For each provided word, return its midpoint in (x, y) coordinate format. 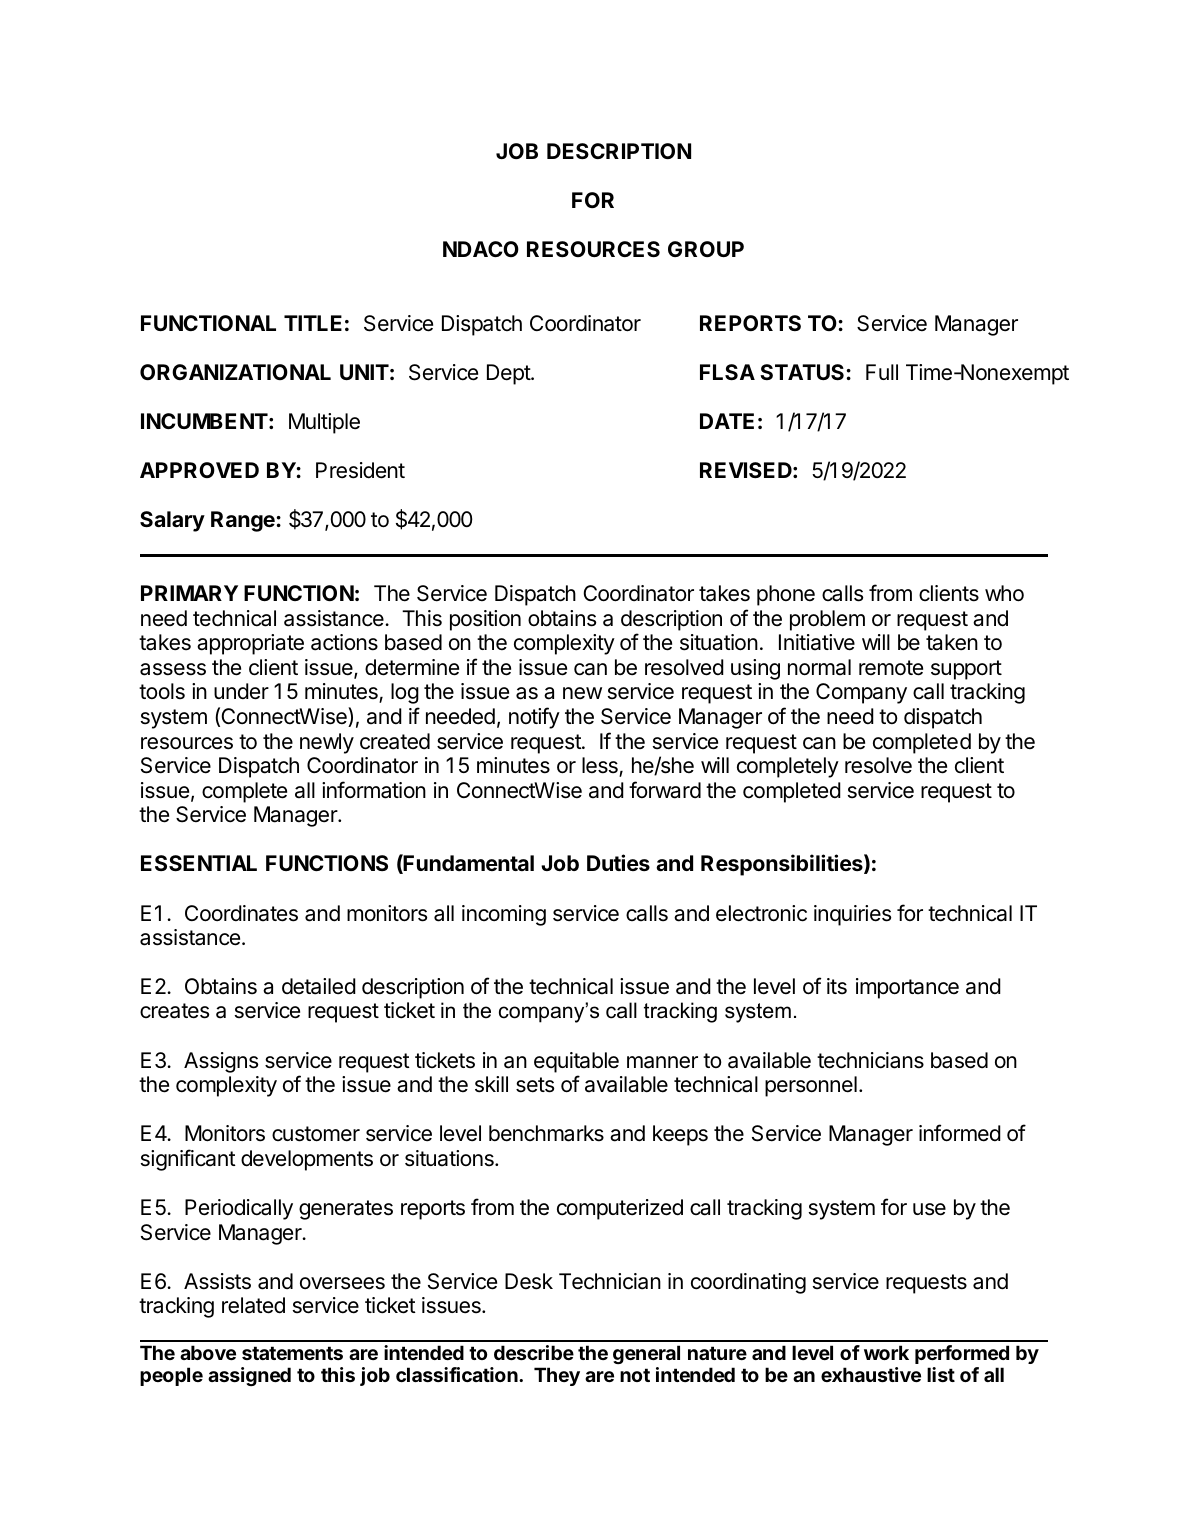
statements (292, 1353)
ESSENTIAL (199, 863)
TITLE (313, 323)
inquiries (852, 915)
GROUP (706, 249)
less (601, 766)
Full (882, 372)
